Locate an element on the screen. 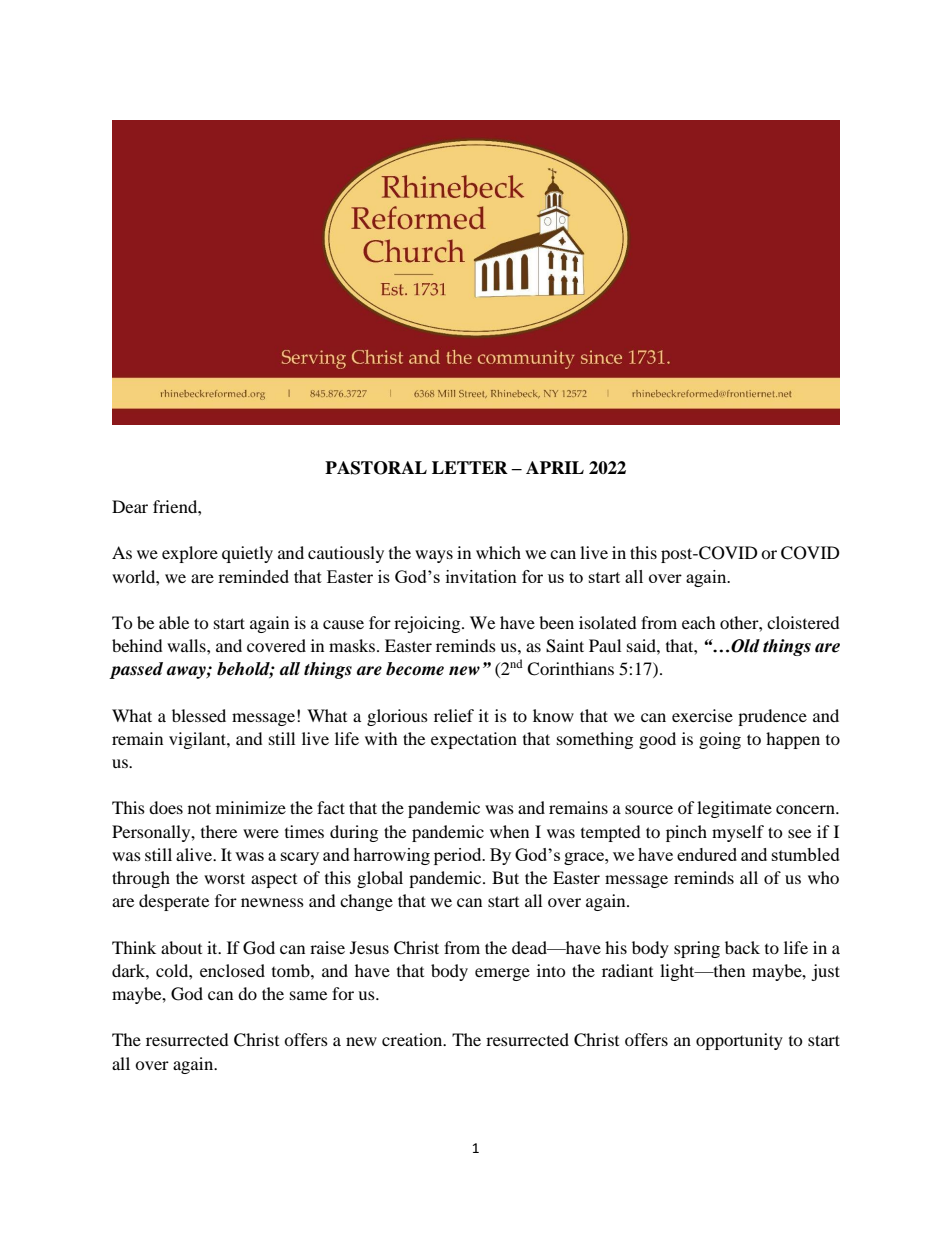  Dear is located at coordinates (130, 506).
